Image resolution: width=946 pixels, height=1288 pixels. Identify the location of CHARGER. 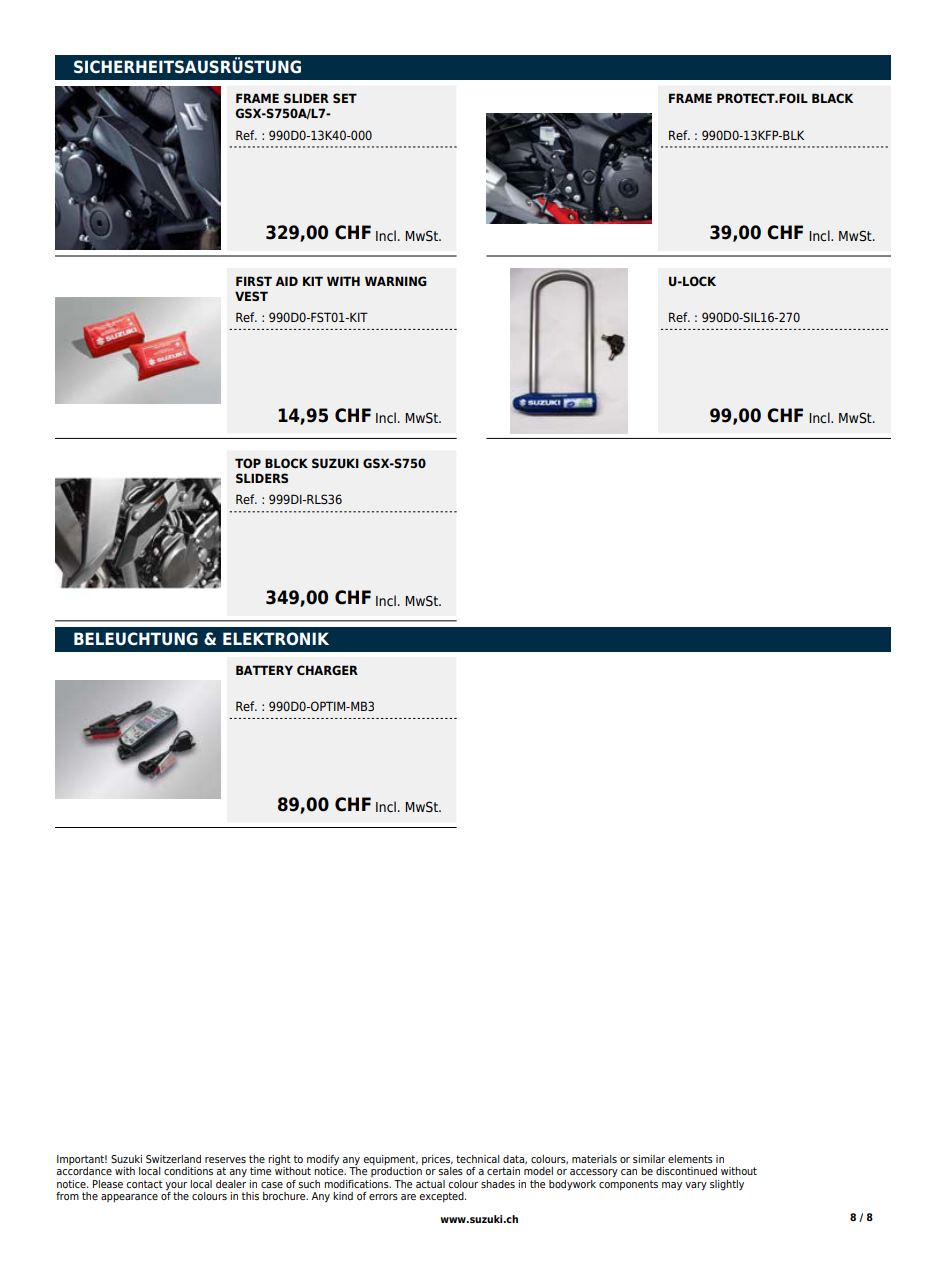
(327, 670).
